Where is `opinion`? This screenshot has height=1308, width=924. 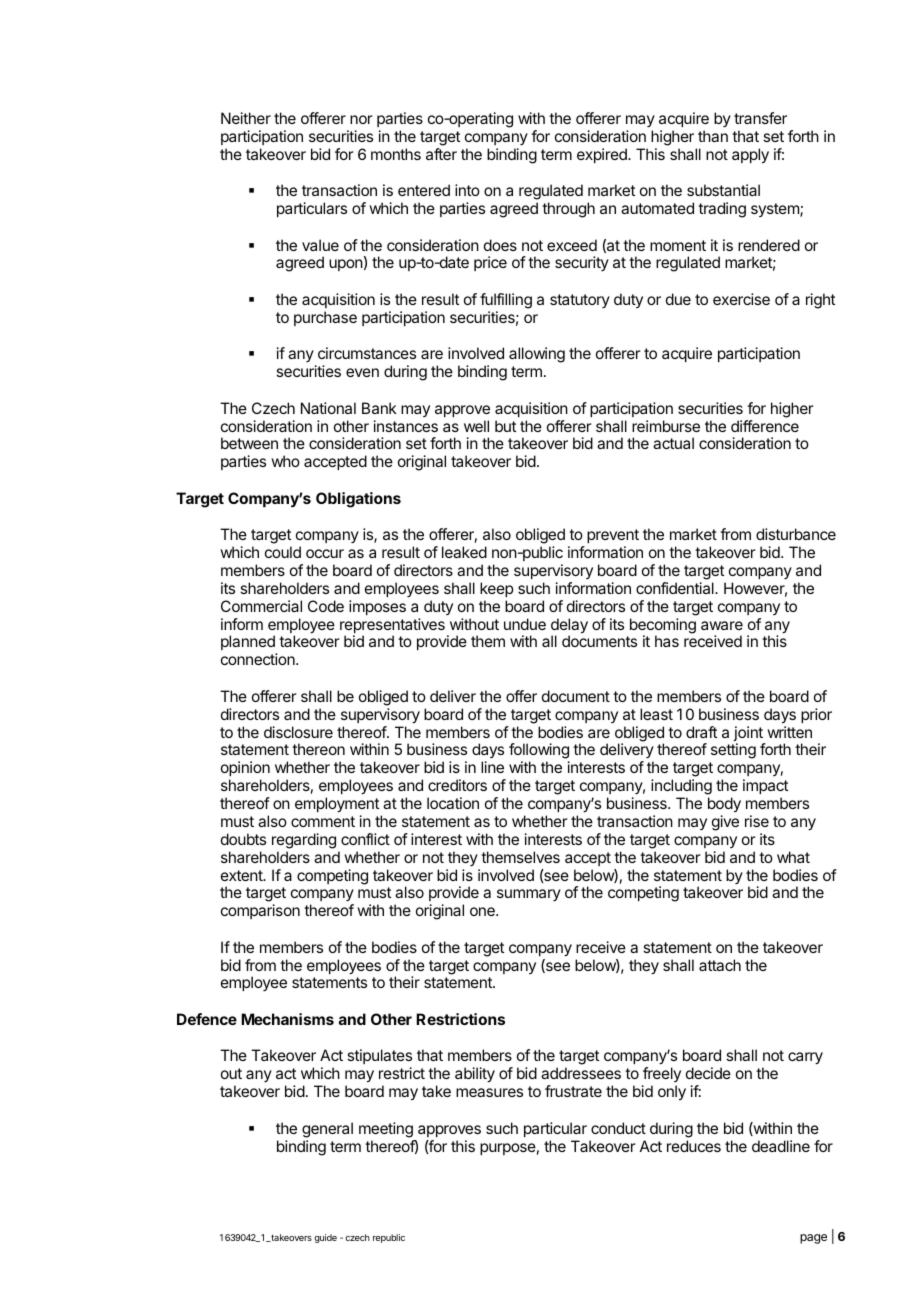
opinion is located at coordinates (245, 768).
